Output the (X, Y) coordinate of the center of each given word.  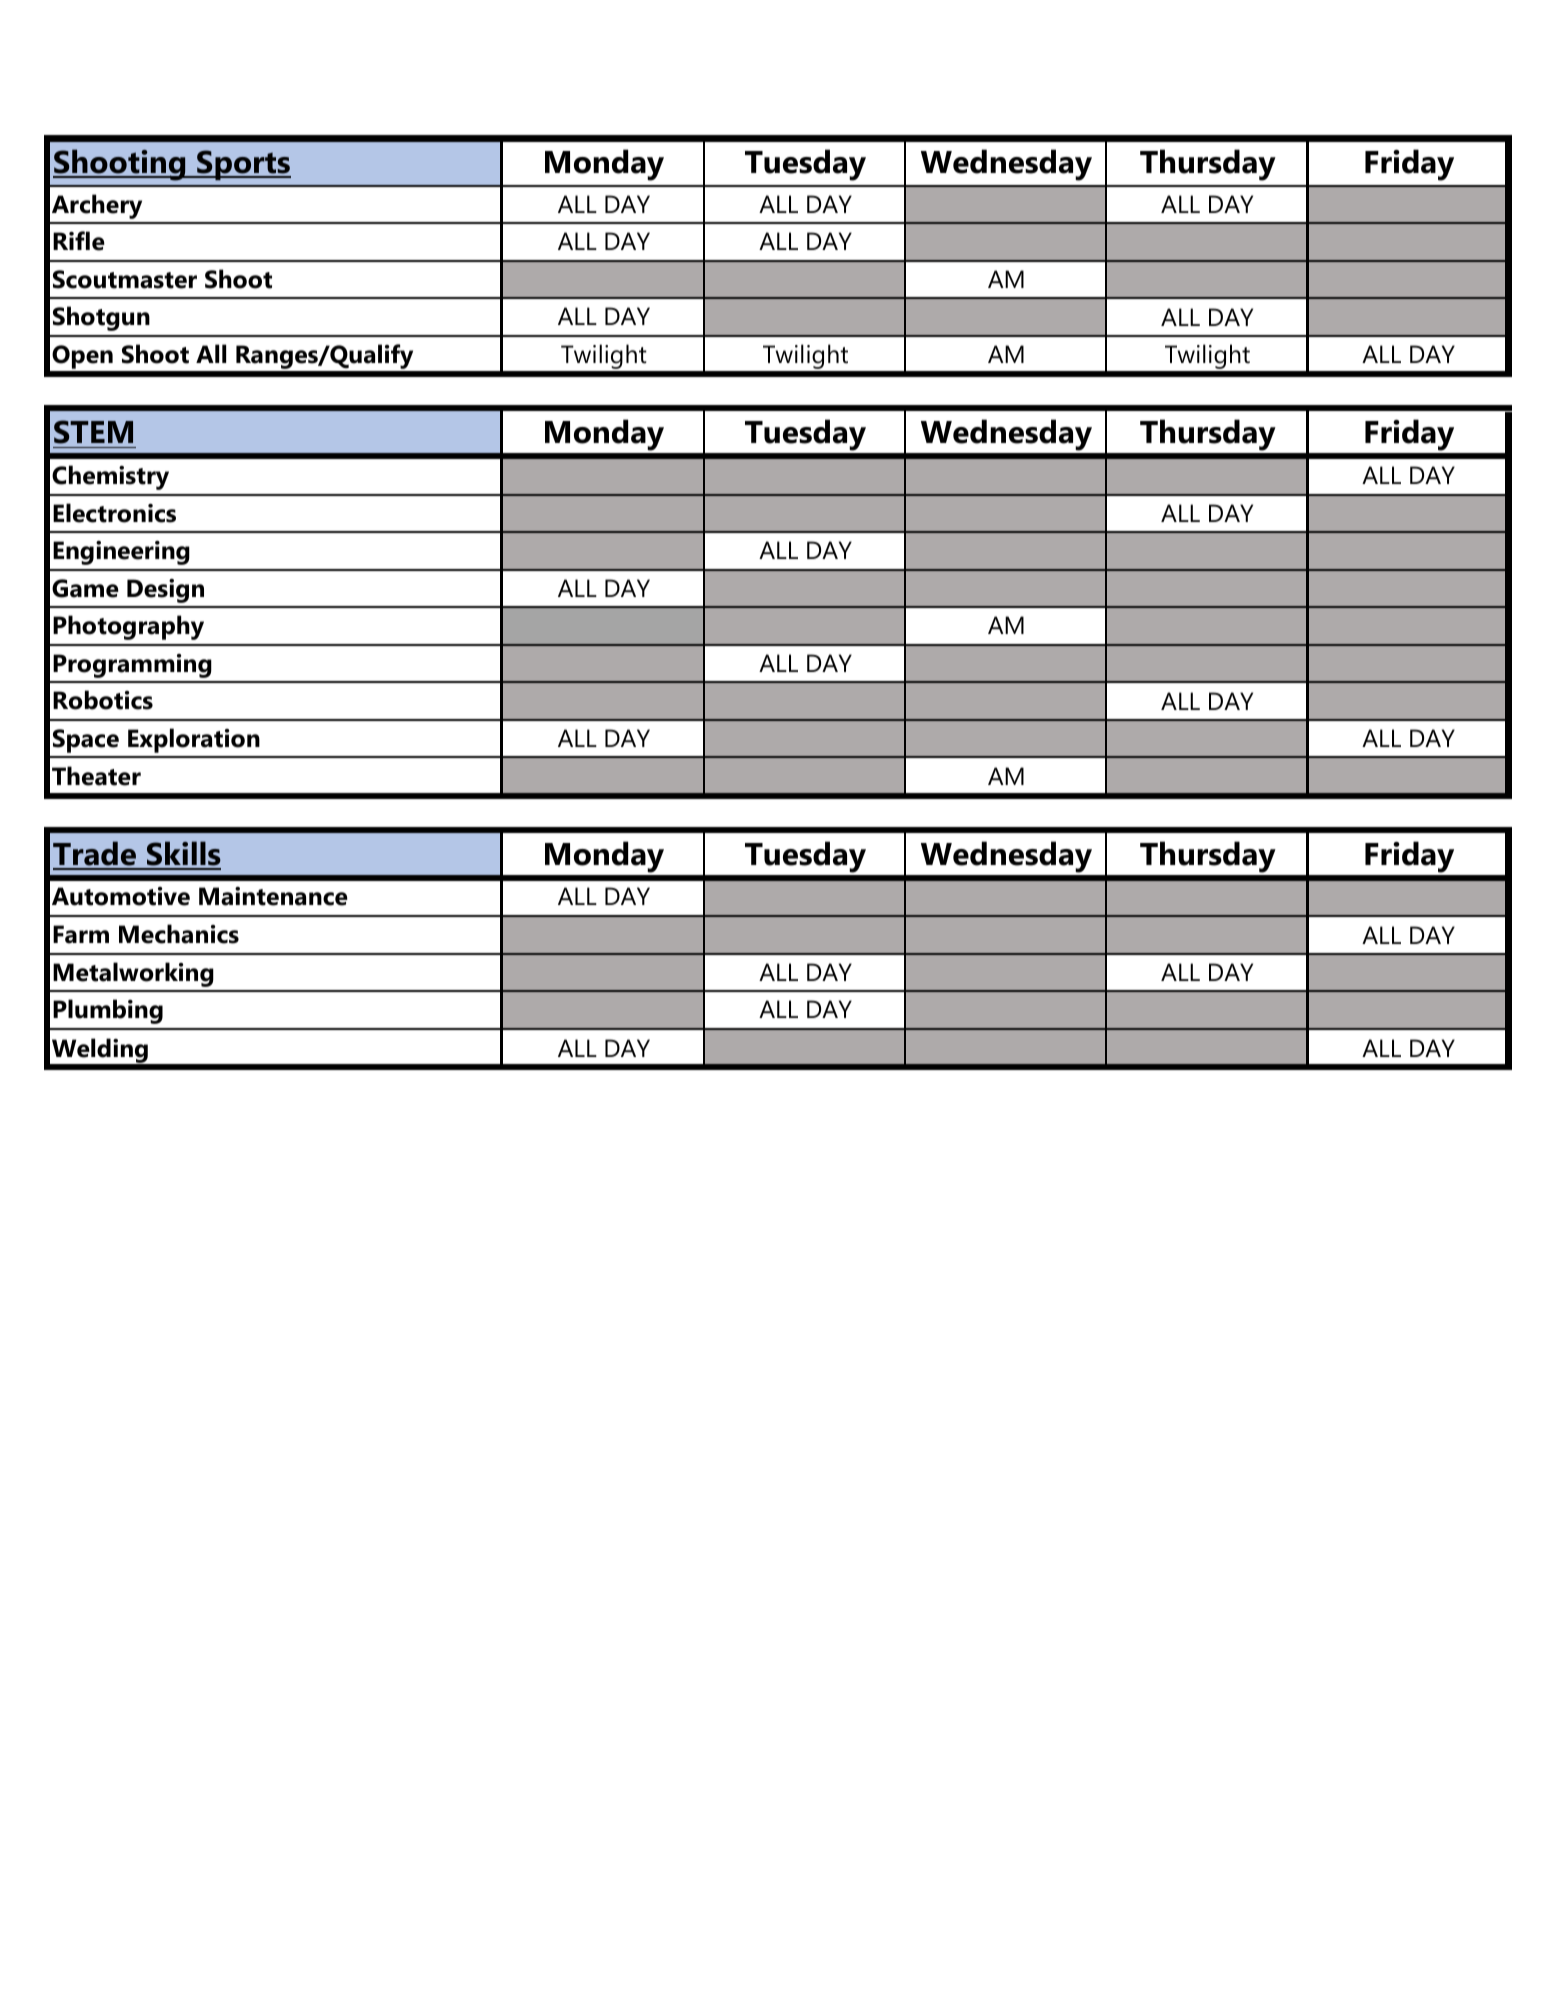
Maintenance (273, 896)
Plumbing (108, 1011)
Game (85, 588)
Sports (243, 165)
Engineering (121, 553)
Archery (97, 206)
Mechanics (179, 934)
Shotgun (101, 318)
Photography (128, 627)
